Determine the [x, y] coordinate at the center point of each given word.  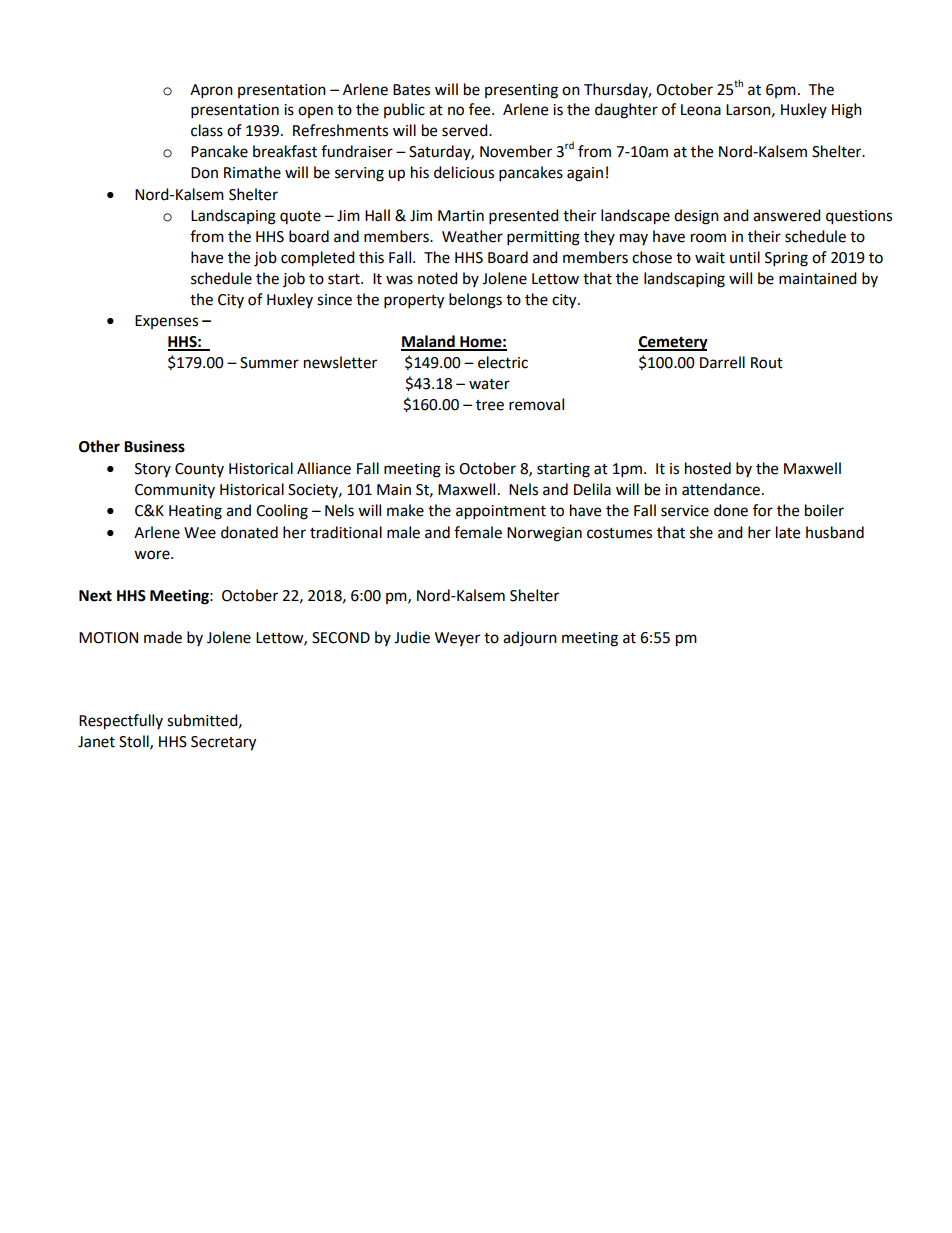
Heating [195, 512]
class [207, 130]
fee [481, 109]
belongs [475, 301]
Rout [767, 363]
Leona [701, 110]
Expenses [166, 322]
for [763, 510]
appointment [501, 512]
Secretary [223, 743]
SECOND [341, 638]
